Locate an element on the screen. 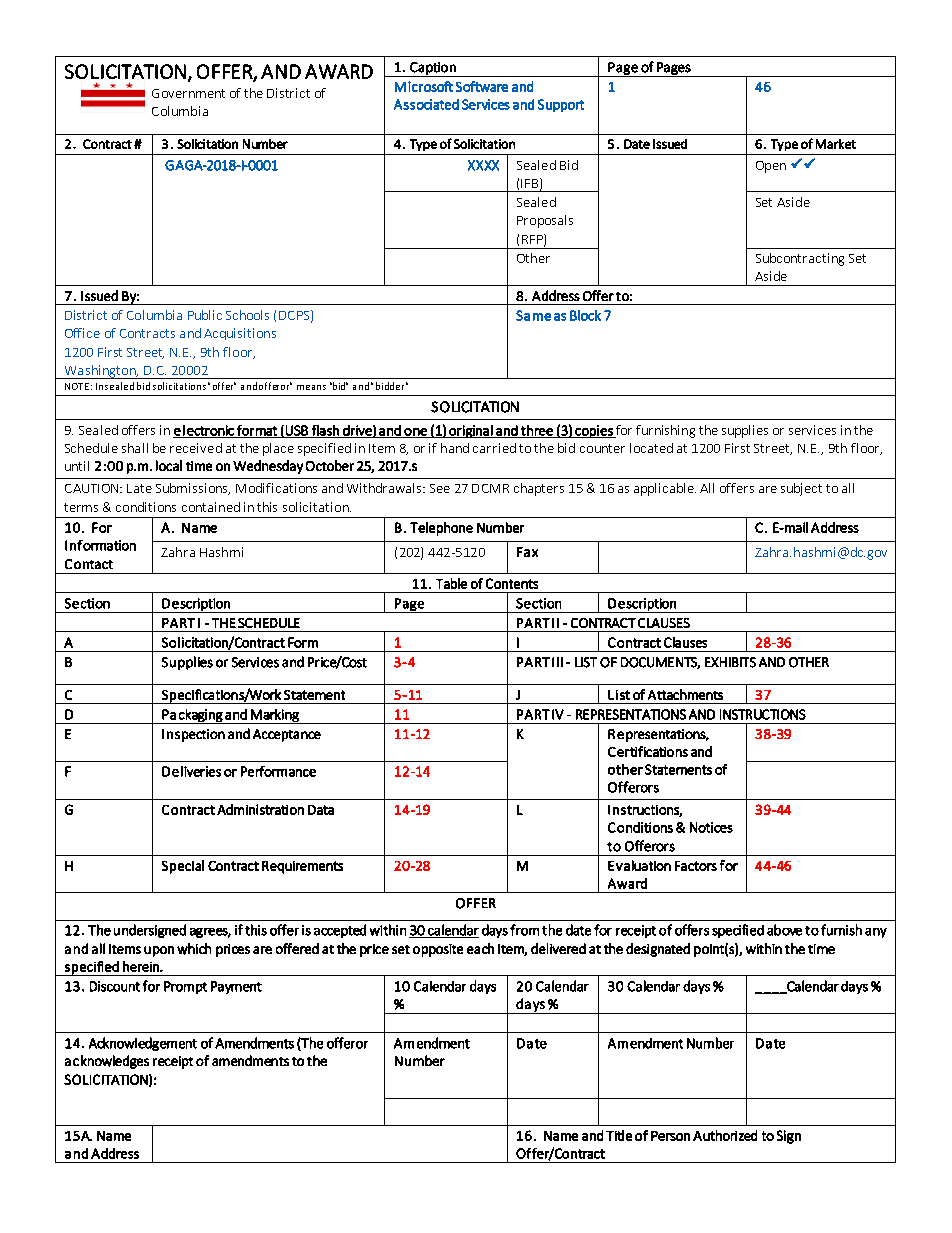 This screenshot has width=952, height=1233. acknowledges is located at coordinates (107, 1062).
